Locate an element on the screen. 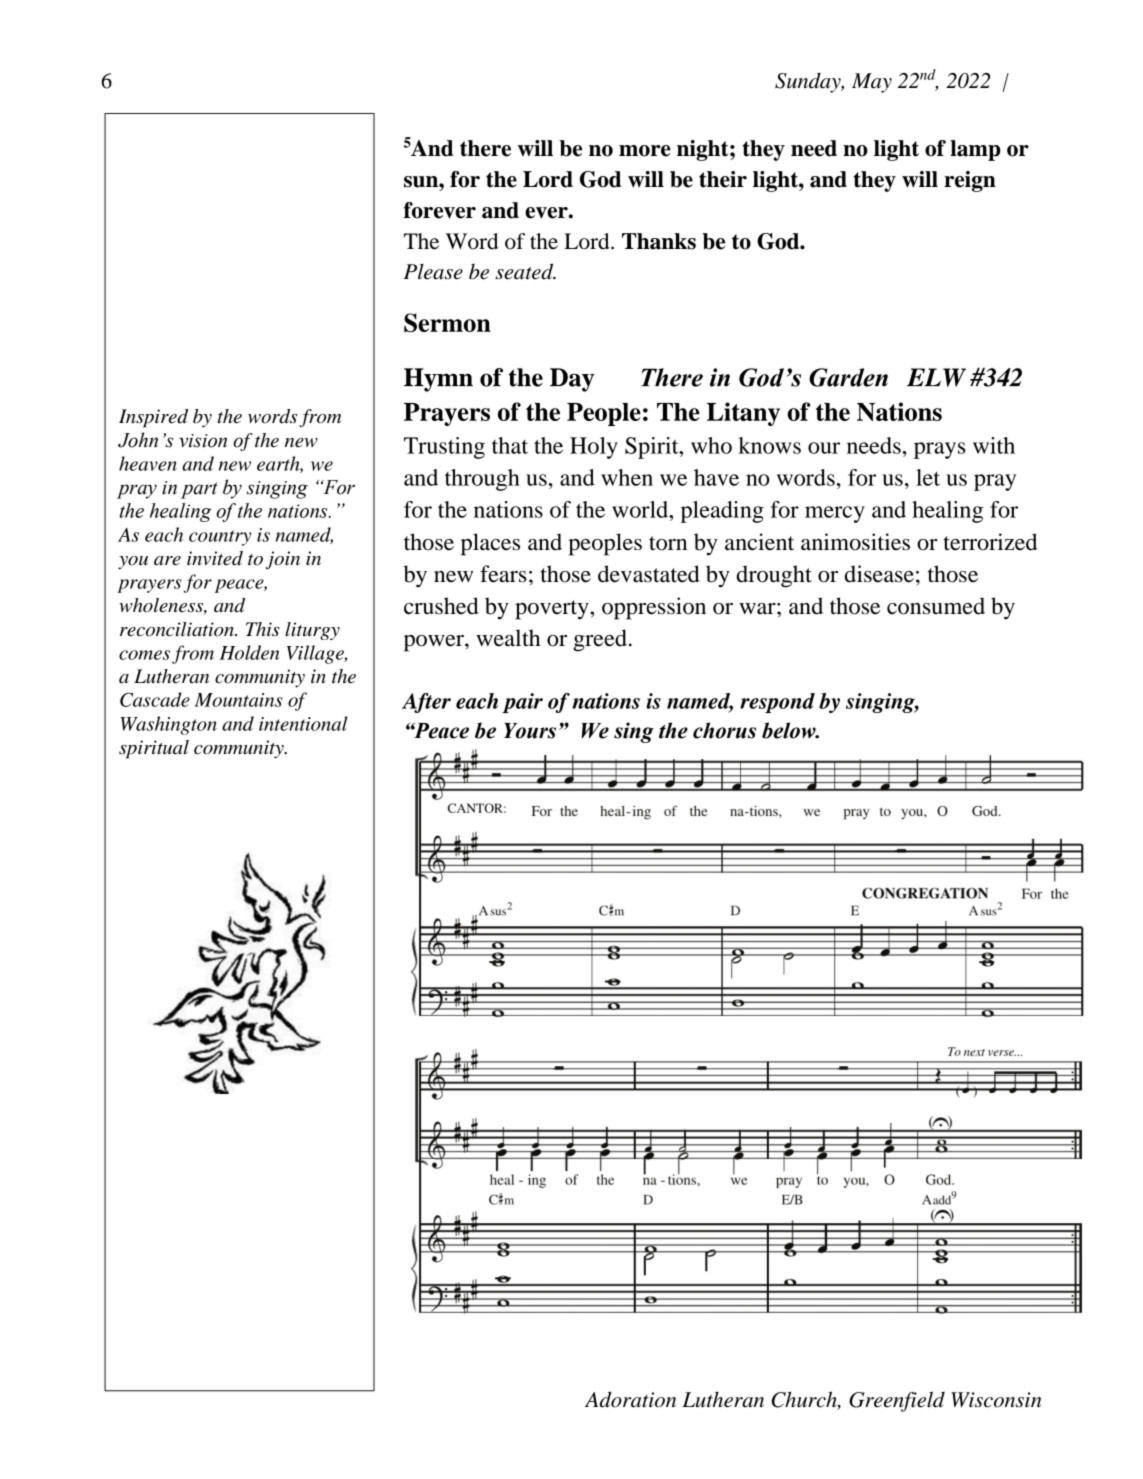 The width and height of the screenshot is (1143, 1479). May is located at coordinates (872, 83).
